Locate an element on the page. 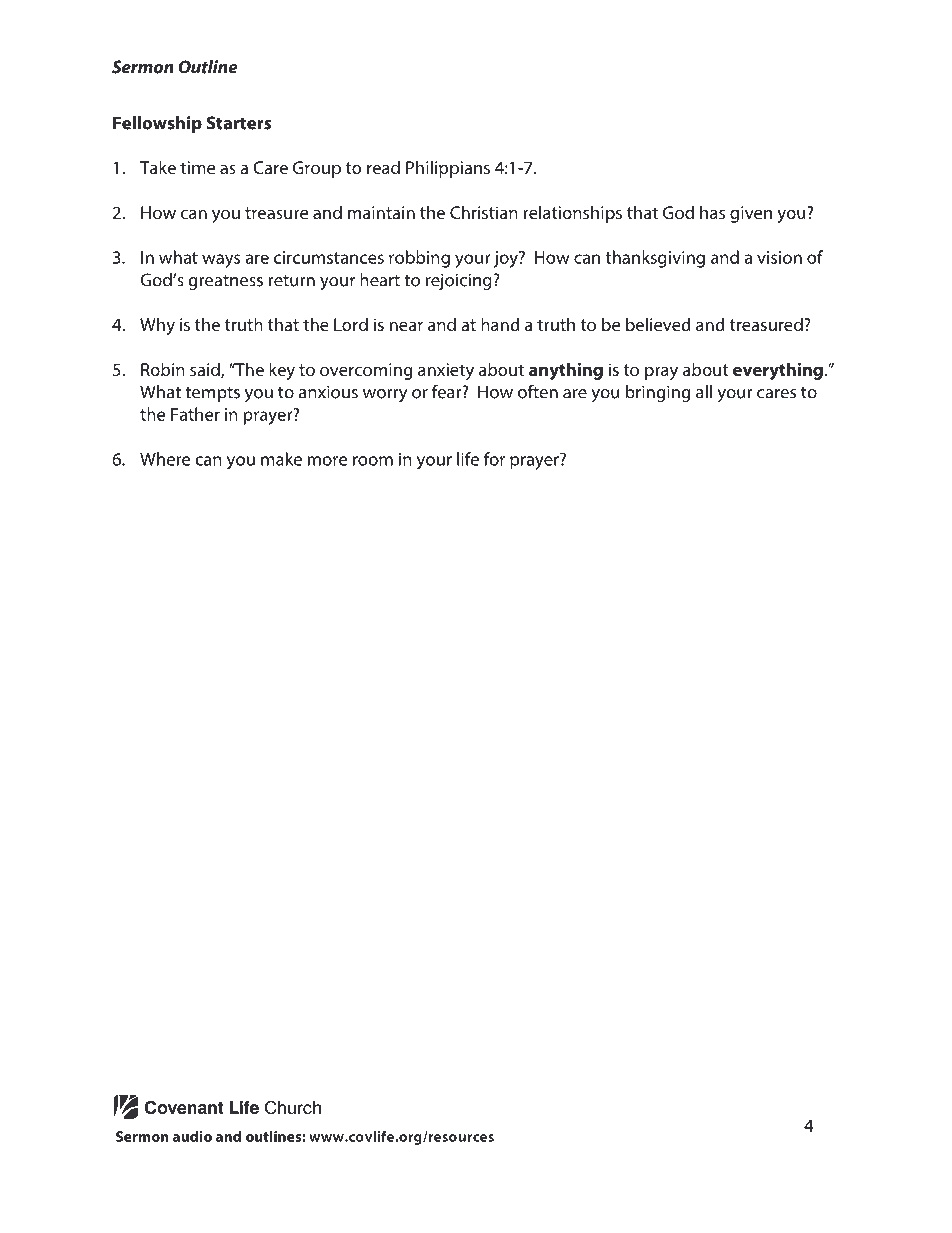 This image has width=952, height=1233. has is located at coordinates (712, 212).
